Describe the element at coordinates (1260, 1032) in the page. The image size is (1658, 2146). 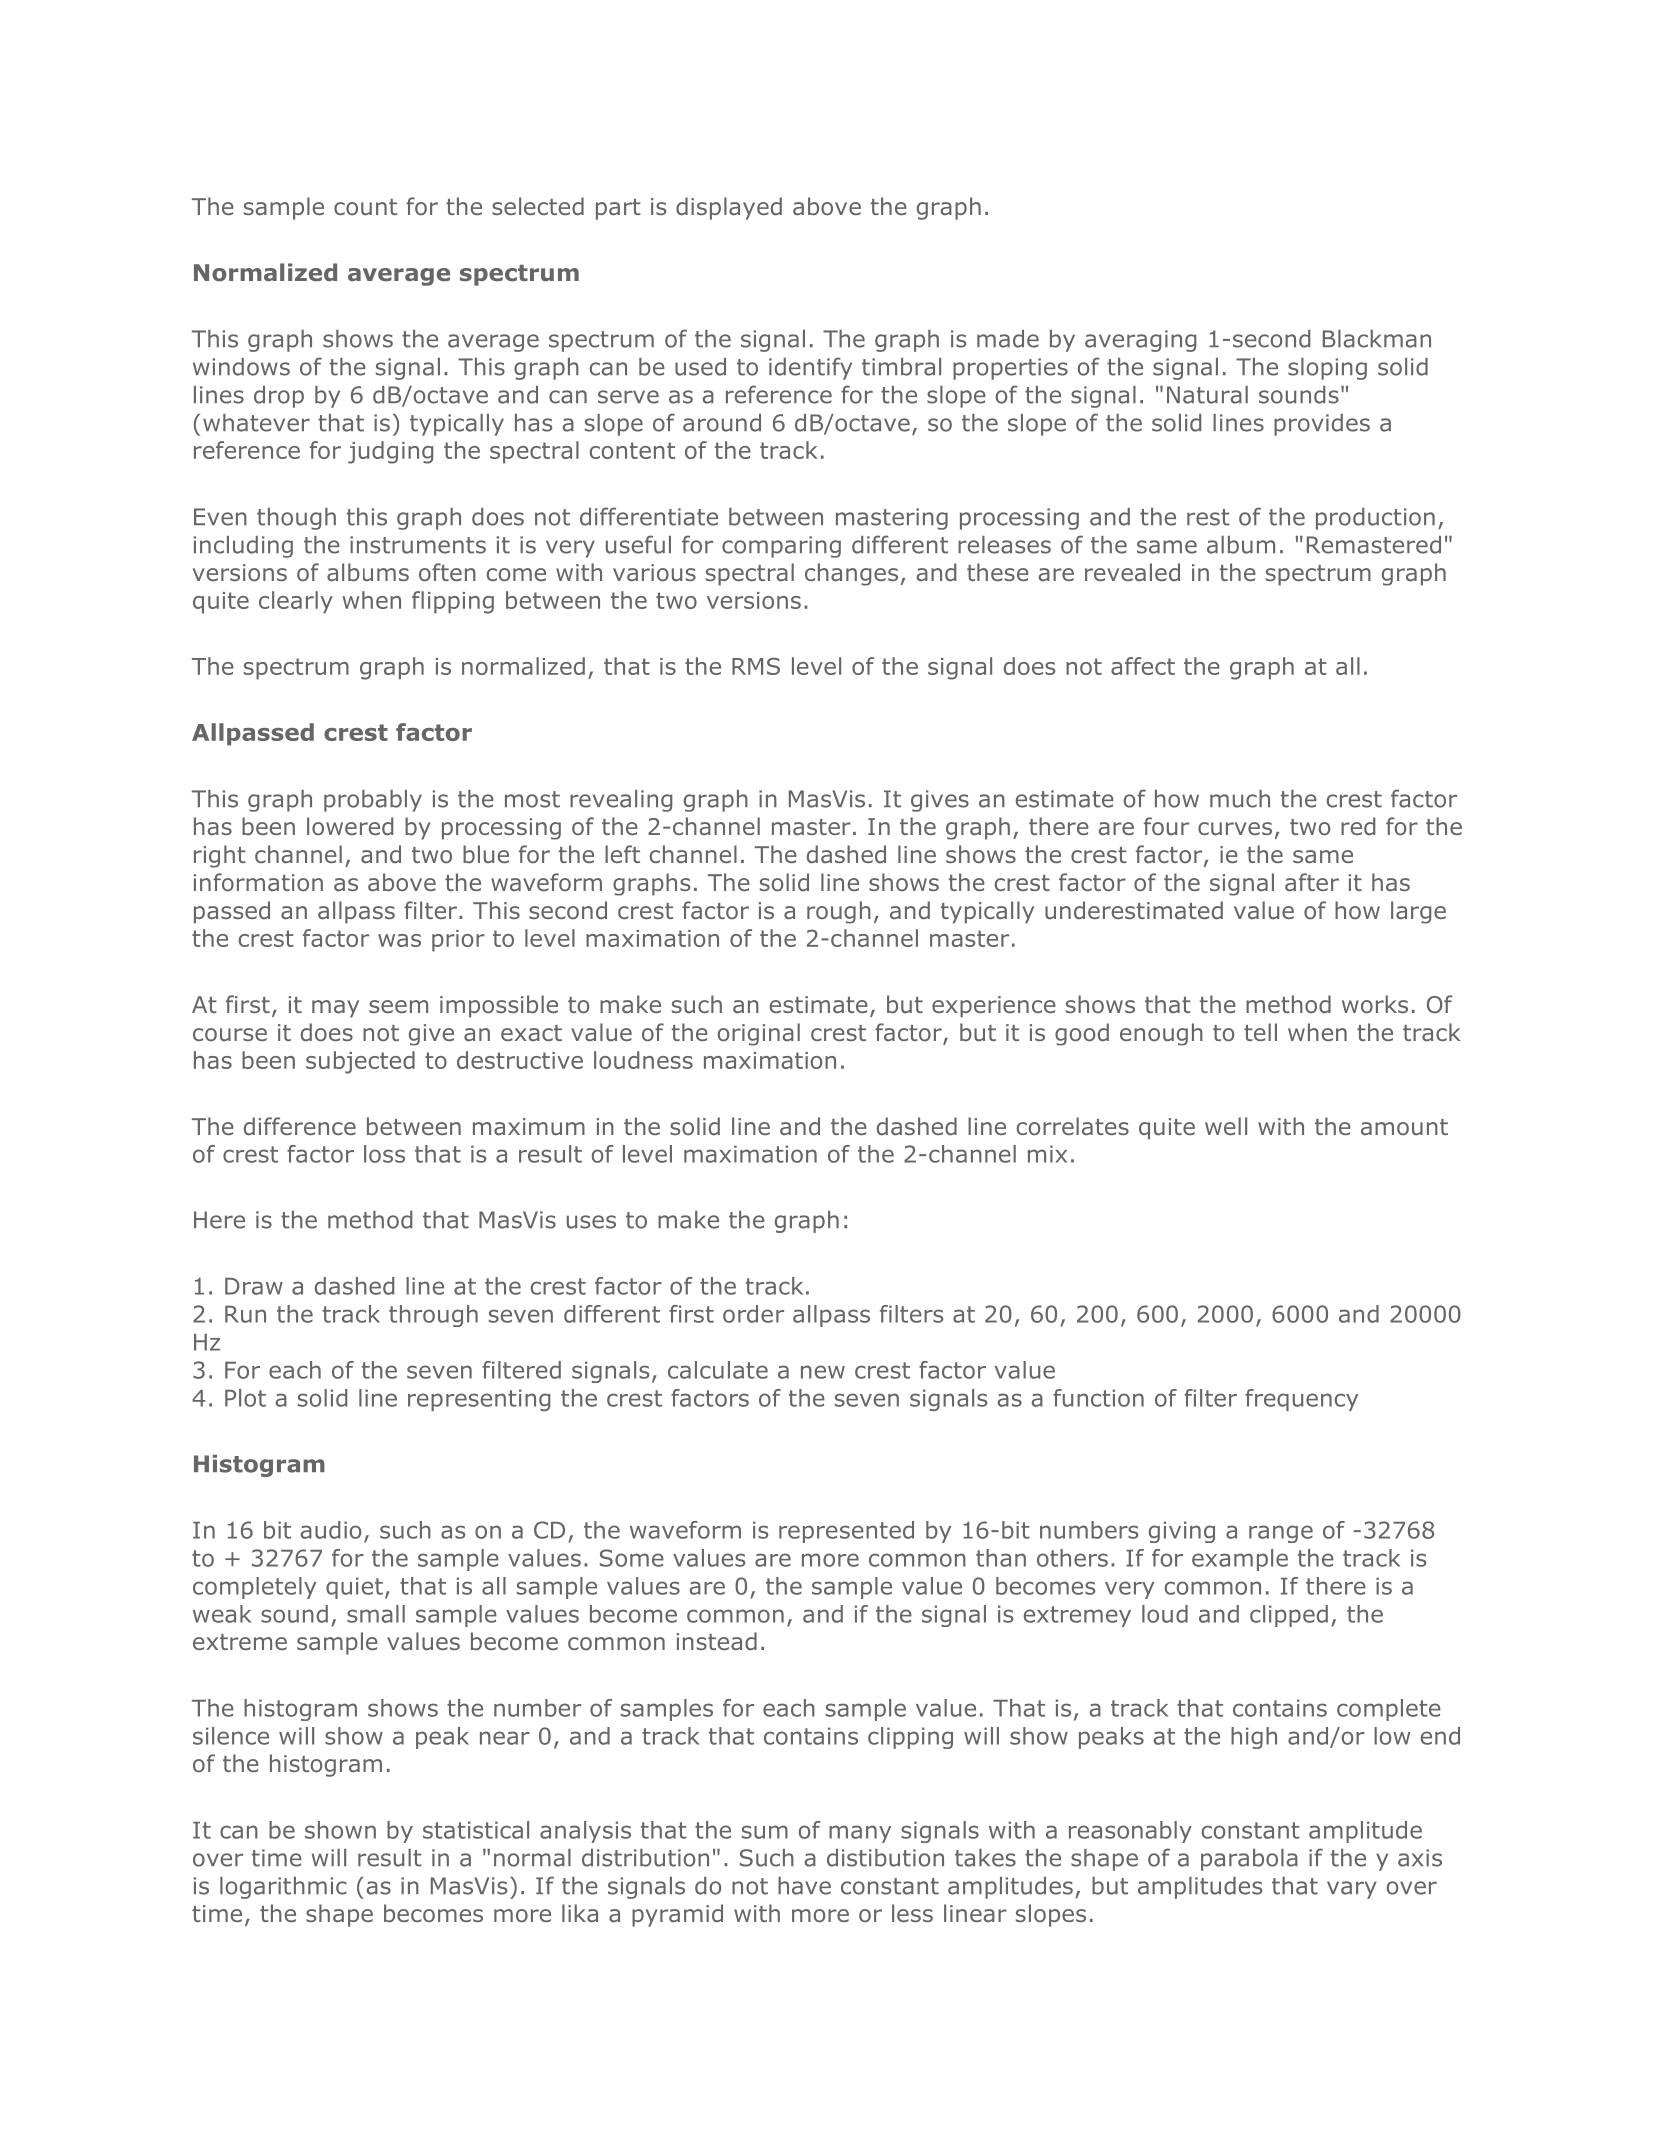
I see `tell` at that location.
